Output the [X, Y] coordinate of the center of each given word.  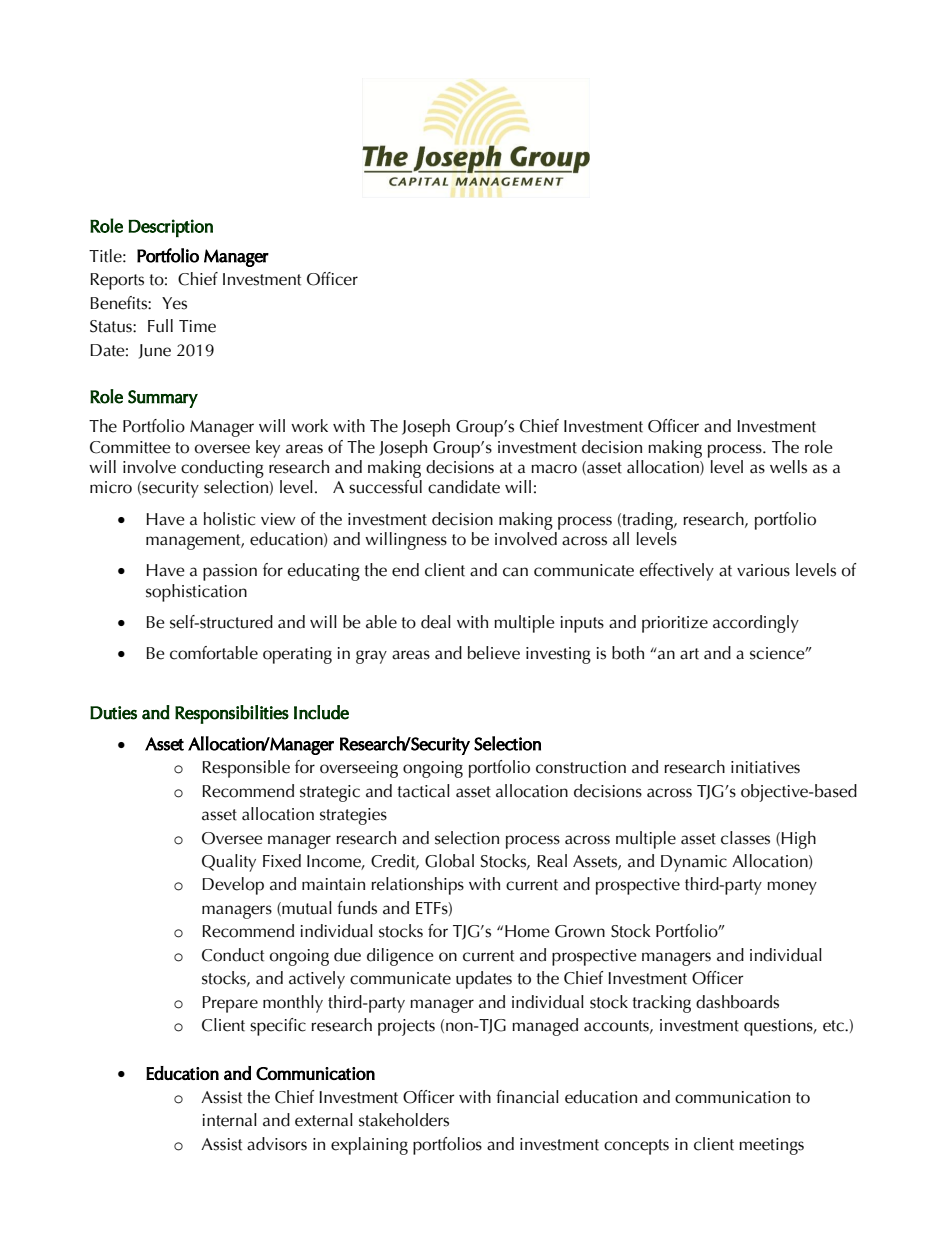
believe [494, 653]
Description [170, 228]
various [763, 570]
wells [788, 467]
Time [197, 326]
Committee [130, 447]
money [792, 888]
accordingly [756, 624]
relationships [417, 886]
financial [527, 1097]
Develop [233, 886]
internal [230, 1120]
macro [554, 469]
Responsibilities [232, 714]
